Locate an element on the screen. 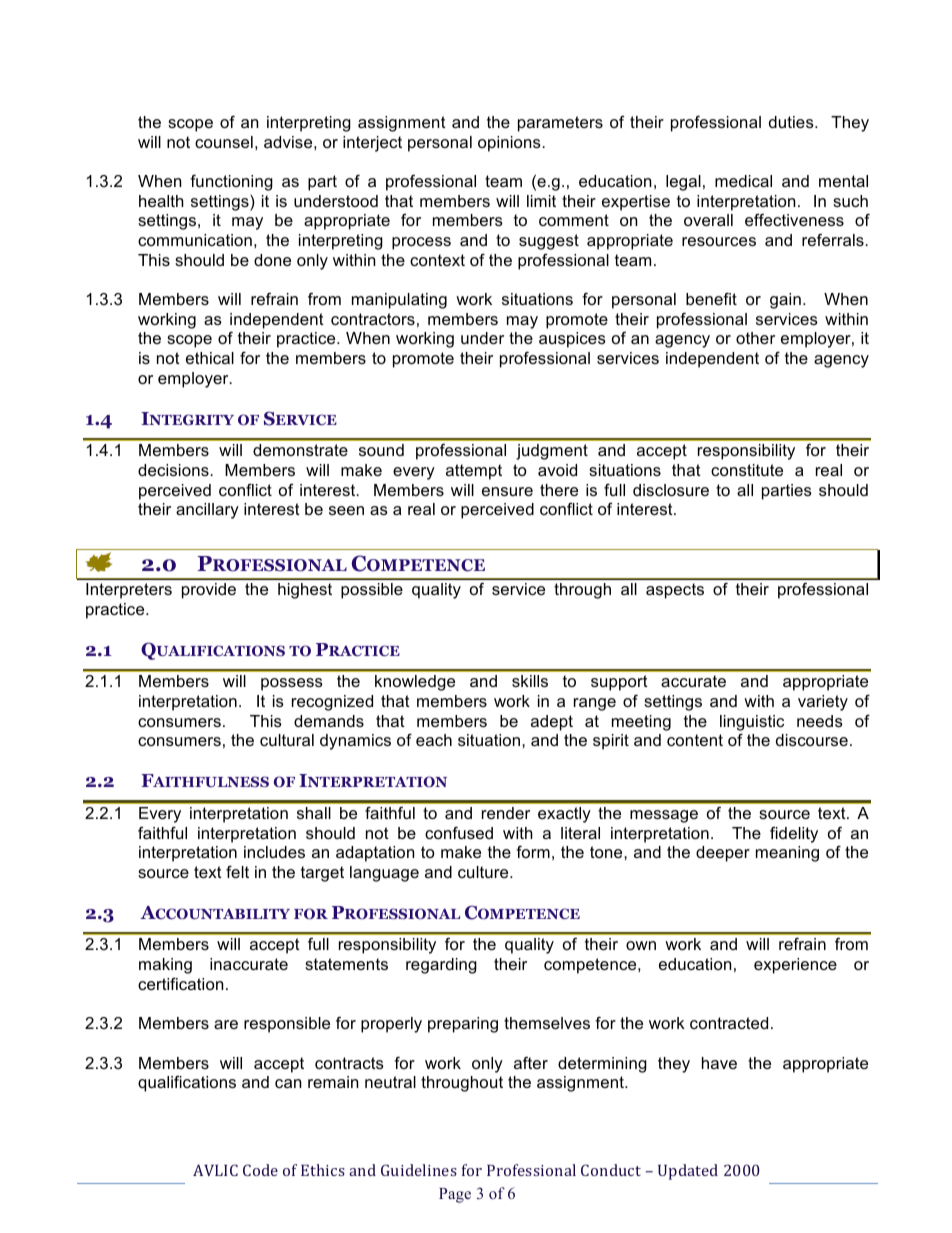 The width and height of the screenshot is (952, 1233). Page is located at coordinates (455, 1195).
